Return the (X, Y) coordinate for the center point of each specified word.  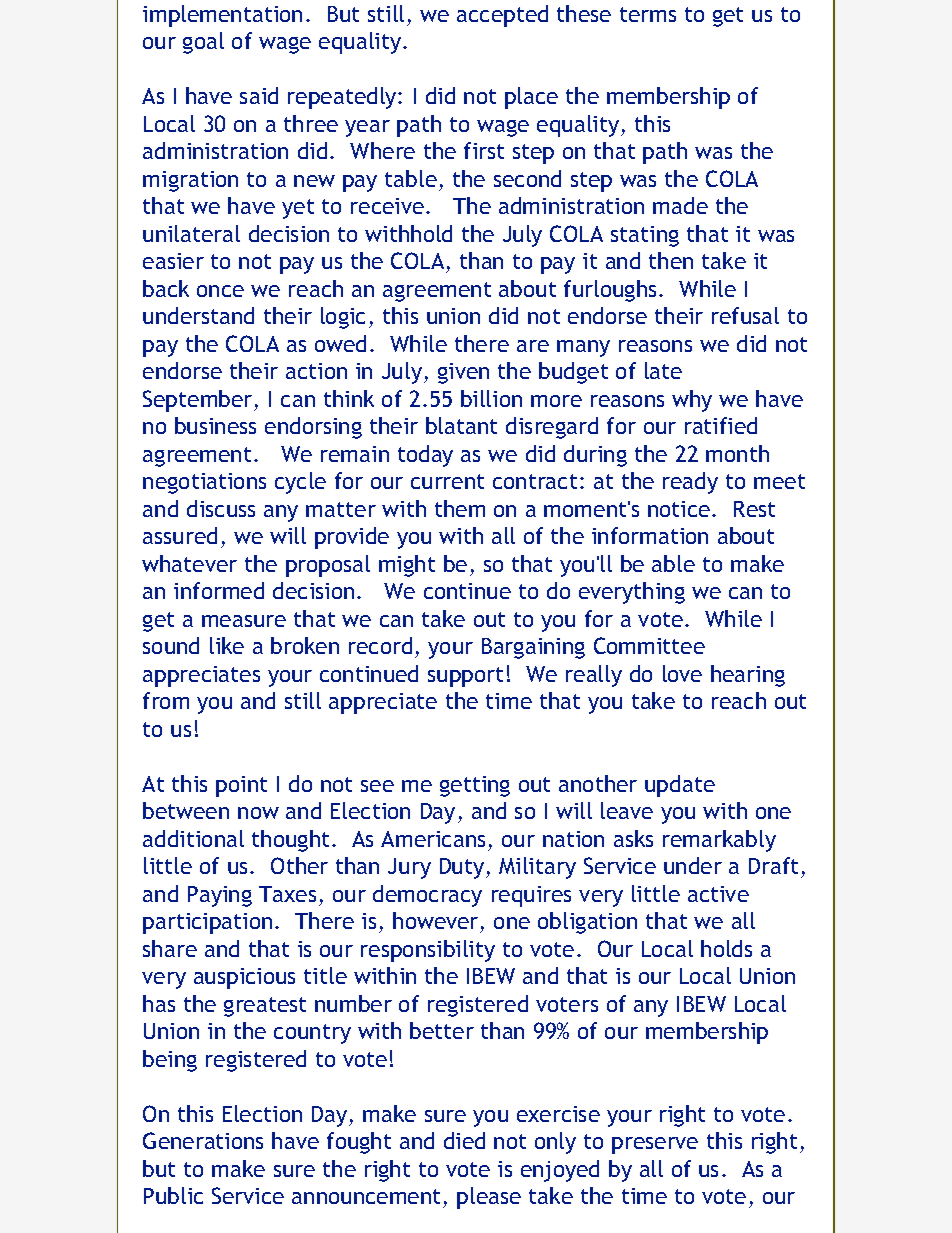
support (465, 677)
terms (648, 14)
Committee (649, 645)
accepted (502, 16)
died (464, 1140)
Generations (203, 1140)
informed (219, 590)
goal (203, 43)
